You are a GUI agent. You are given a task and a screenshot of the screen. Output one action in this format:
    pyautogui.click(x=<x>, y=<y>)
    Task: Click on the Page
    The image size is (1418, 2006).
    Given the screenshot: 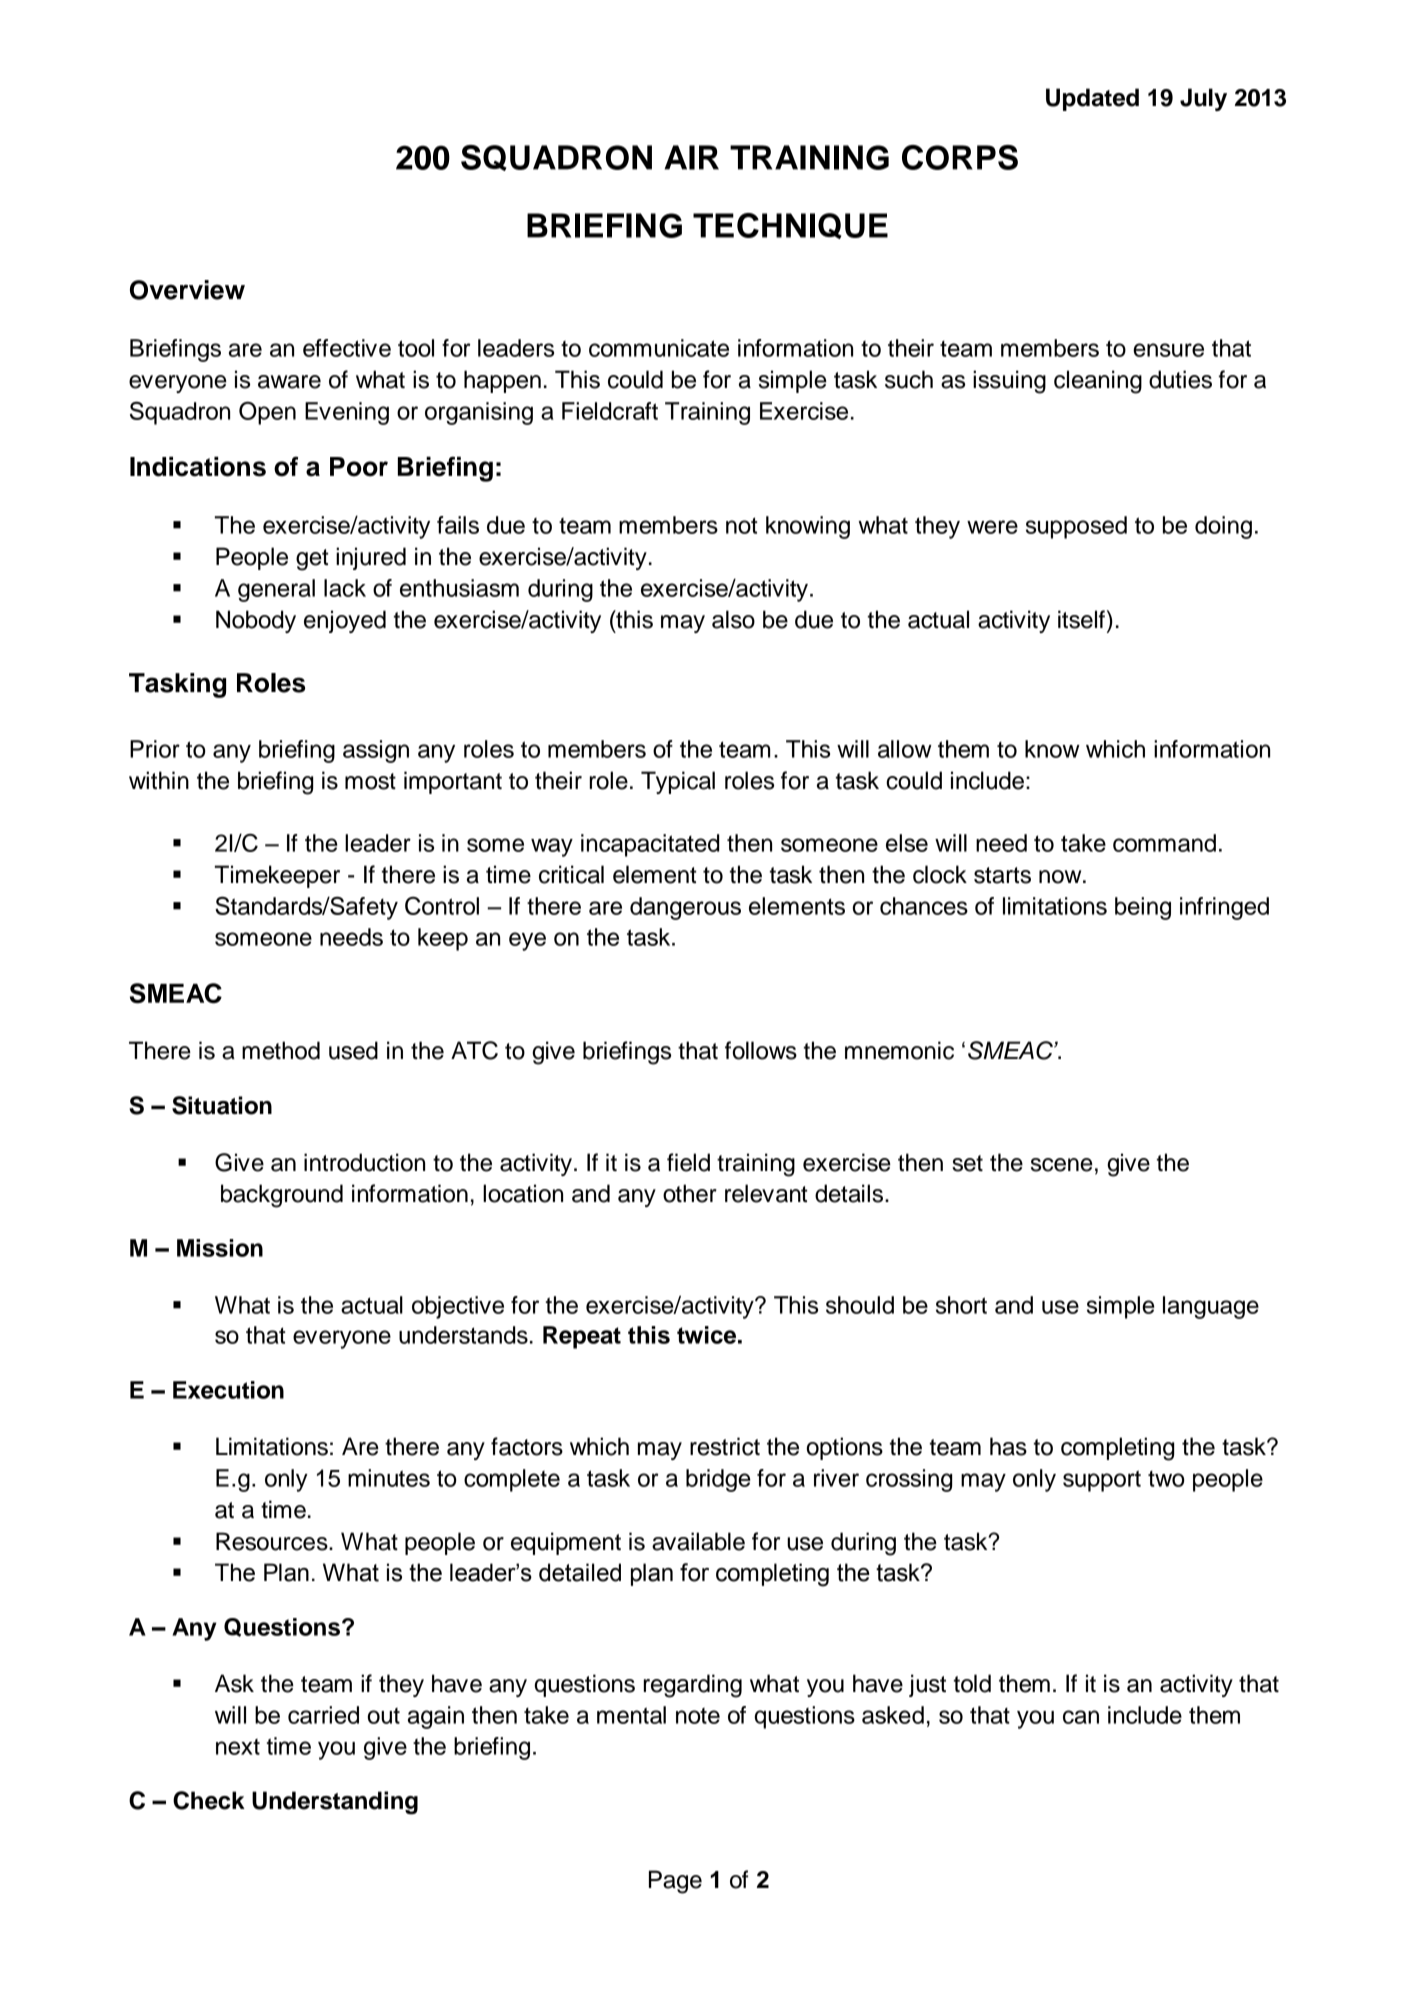 What is the action you would take?
    pyautogui.click(x=675, y=1882)
